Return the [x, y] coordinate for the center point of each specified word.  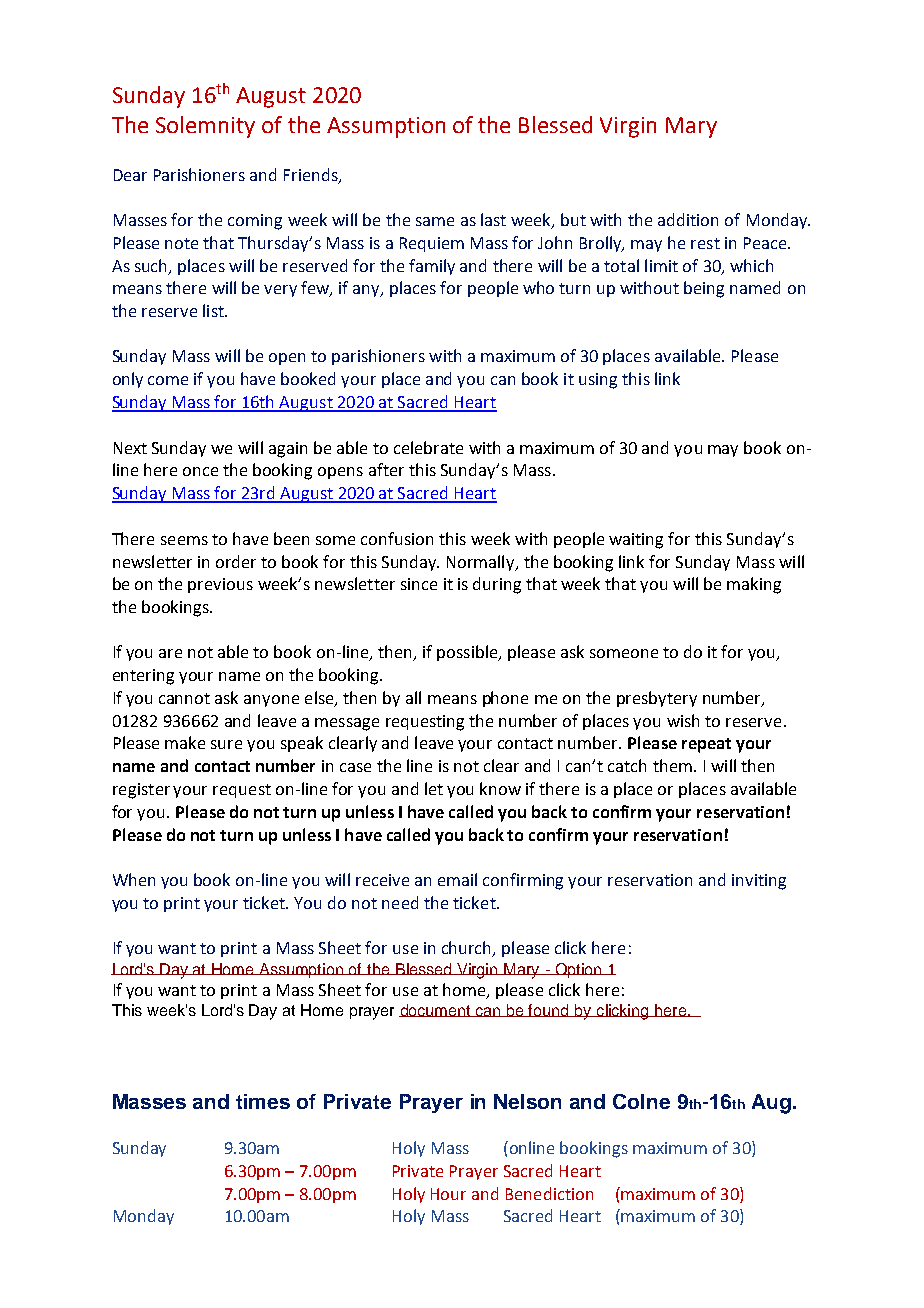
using [598, 381]
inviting [759, 882]
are [170, 653]
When [134, 879]
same [435, 221]
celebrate [428, 447]
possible [468, 653]
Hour [448, 1194]
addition [688, 219]
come [168, 380]
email [457, 879]
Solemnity [205, 127]
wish [683, 720]
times [263, 1101]
